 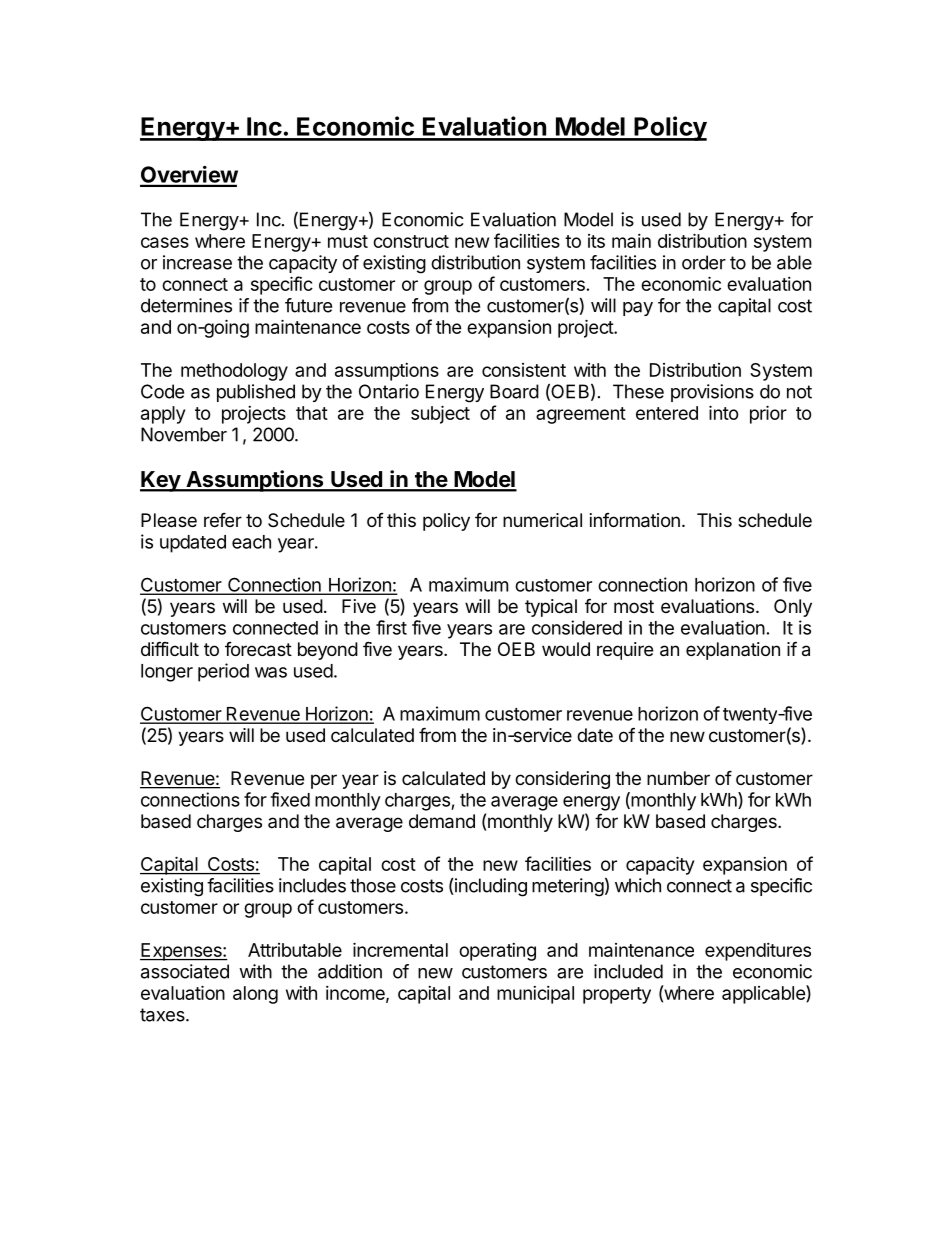 I want to click on explanation, so click(x=733, y=651).
